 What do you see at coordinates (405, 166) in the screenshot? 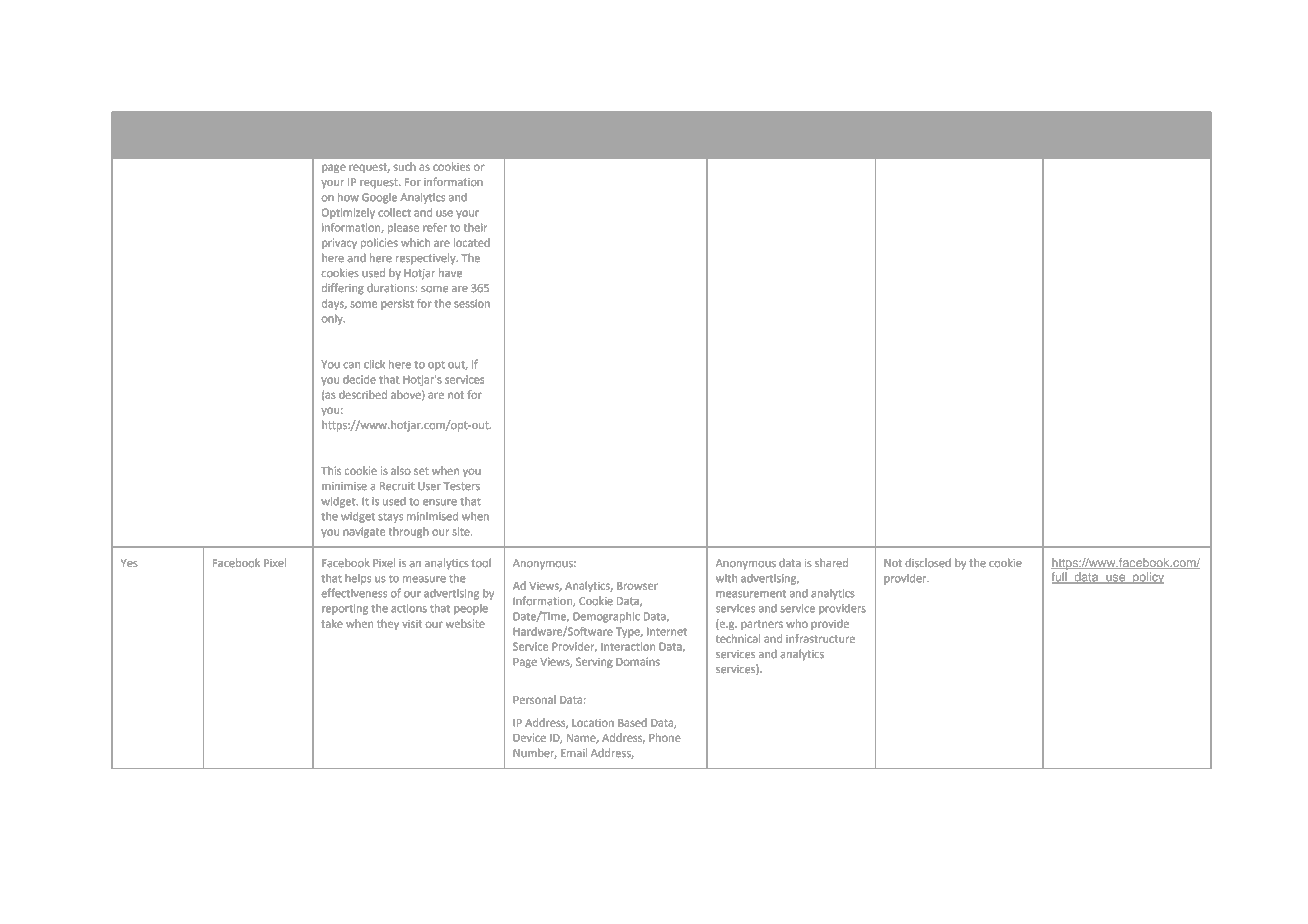
I see `such` at bounding box center [405, 166].
